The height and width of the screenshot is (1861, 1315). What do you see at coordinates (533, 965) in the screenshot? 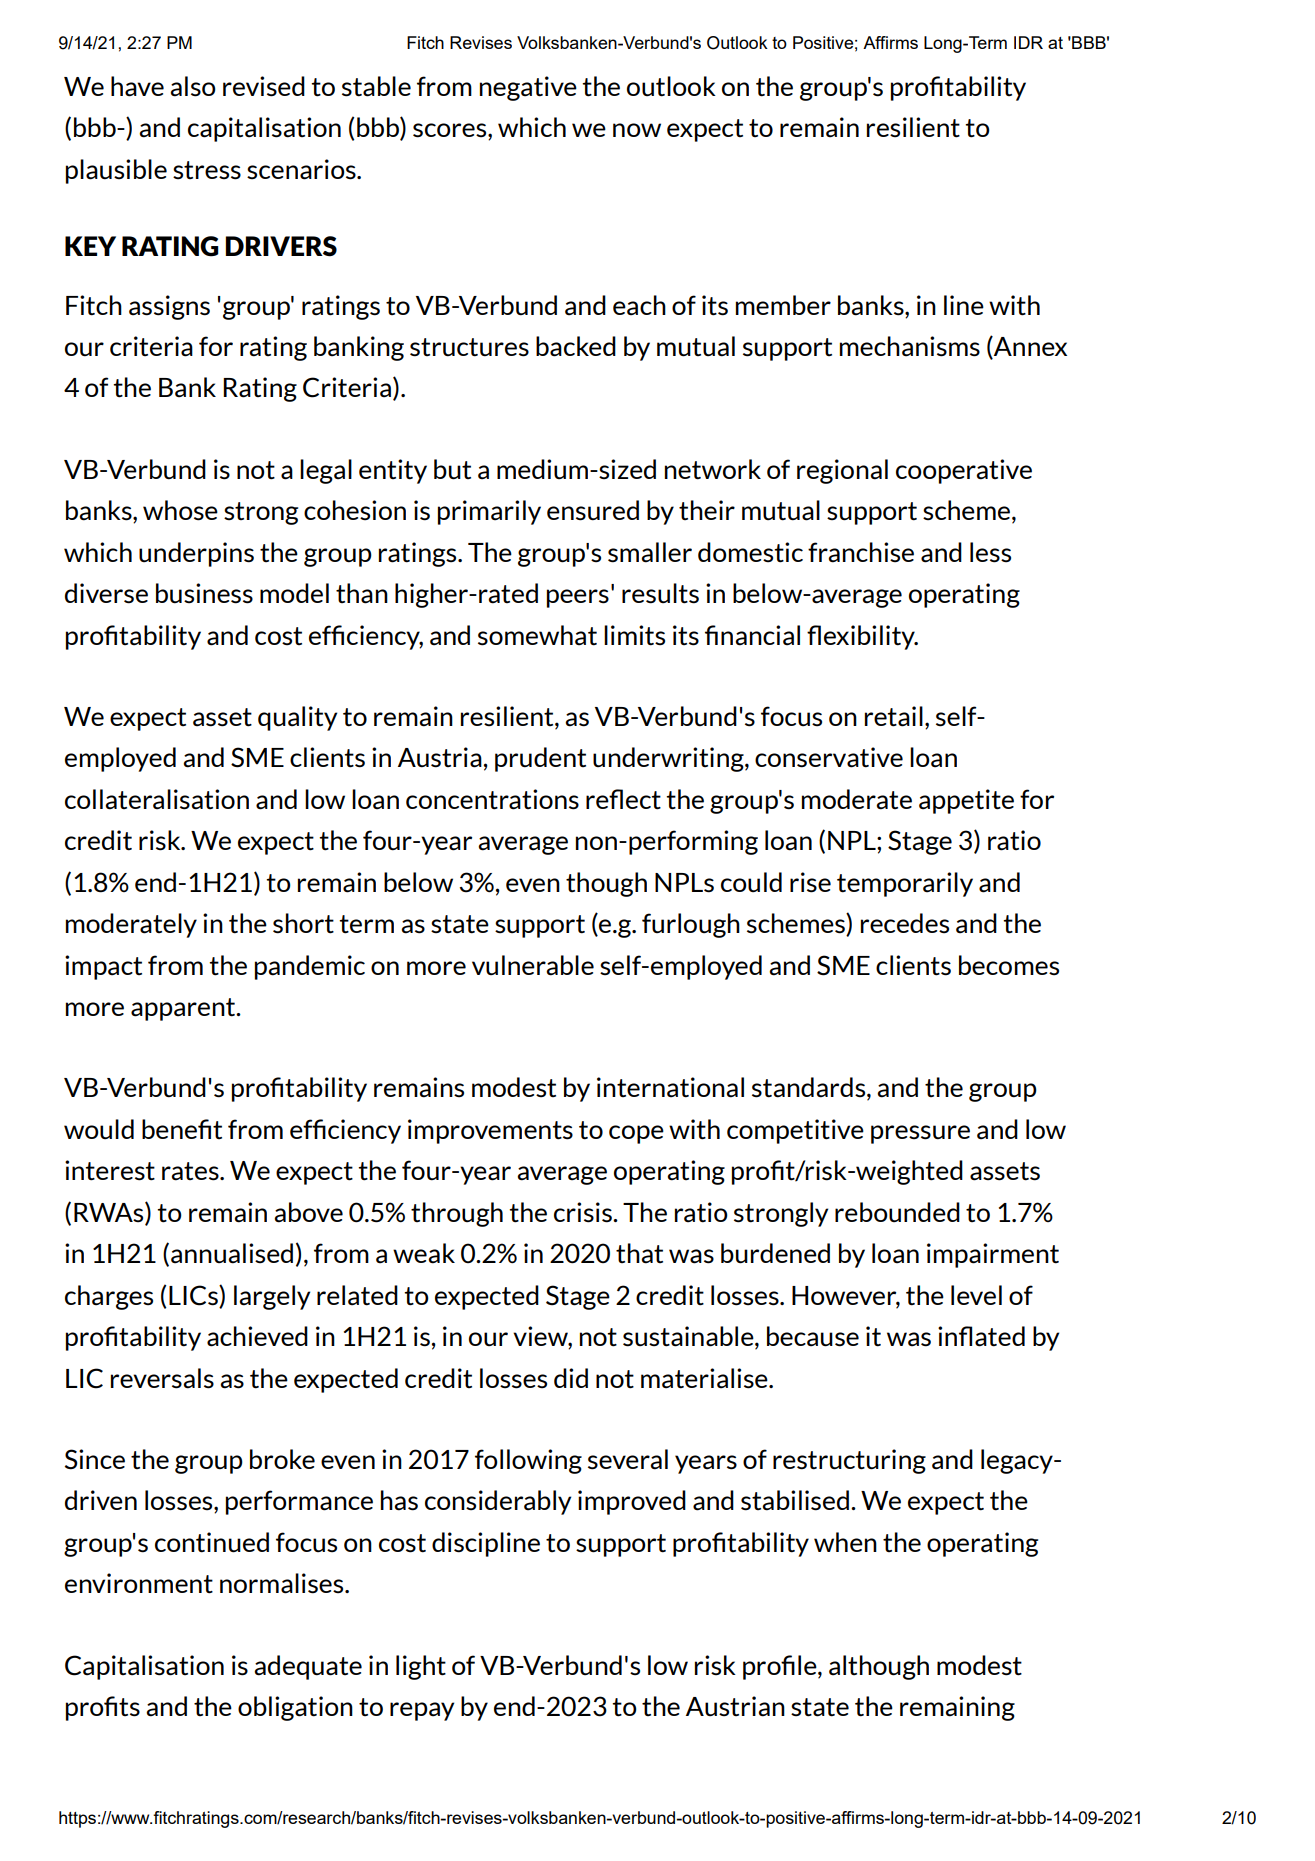
I see `vulnerable` at bounding box center [533, 965].
